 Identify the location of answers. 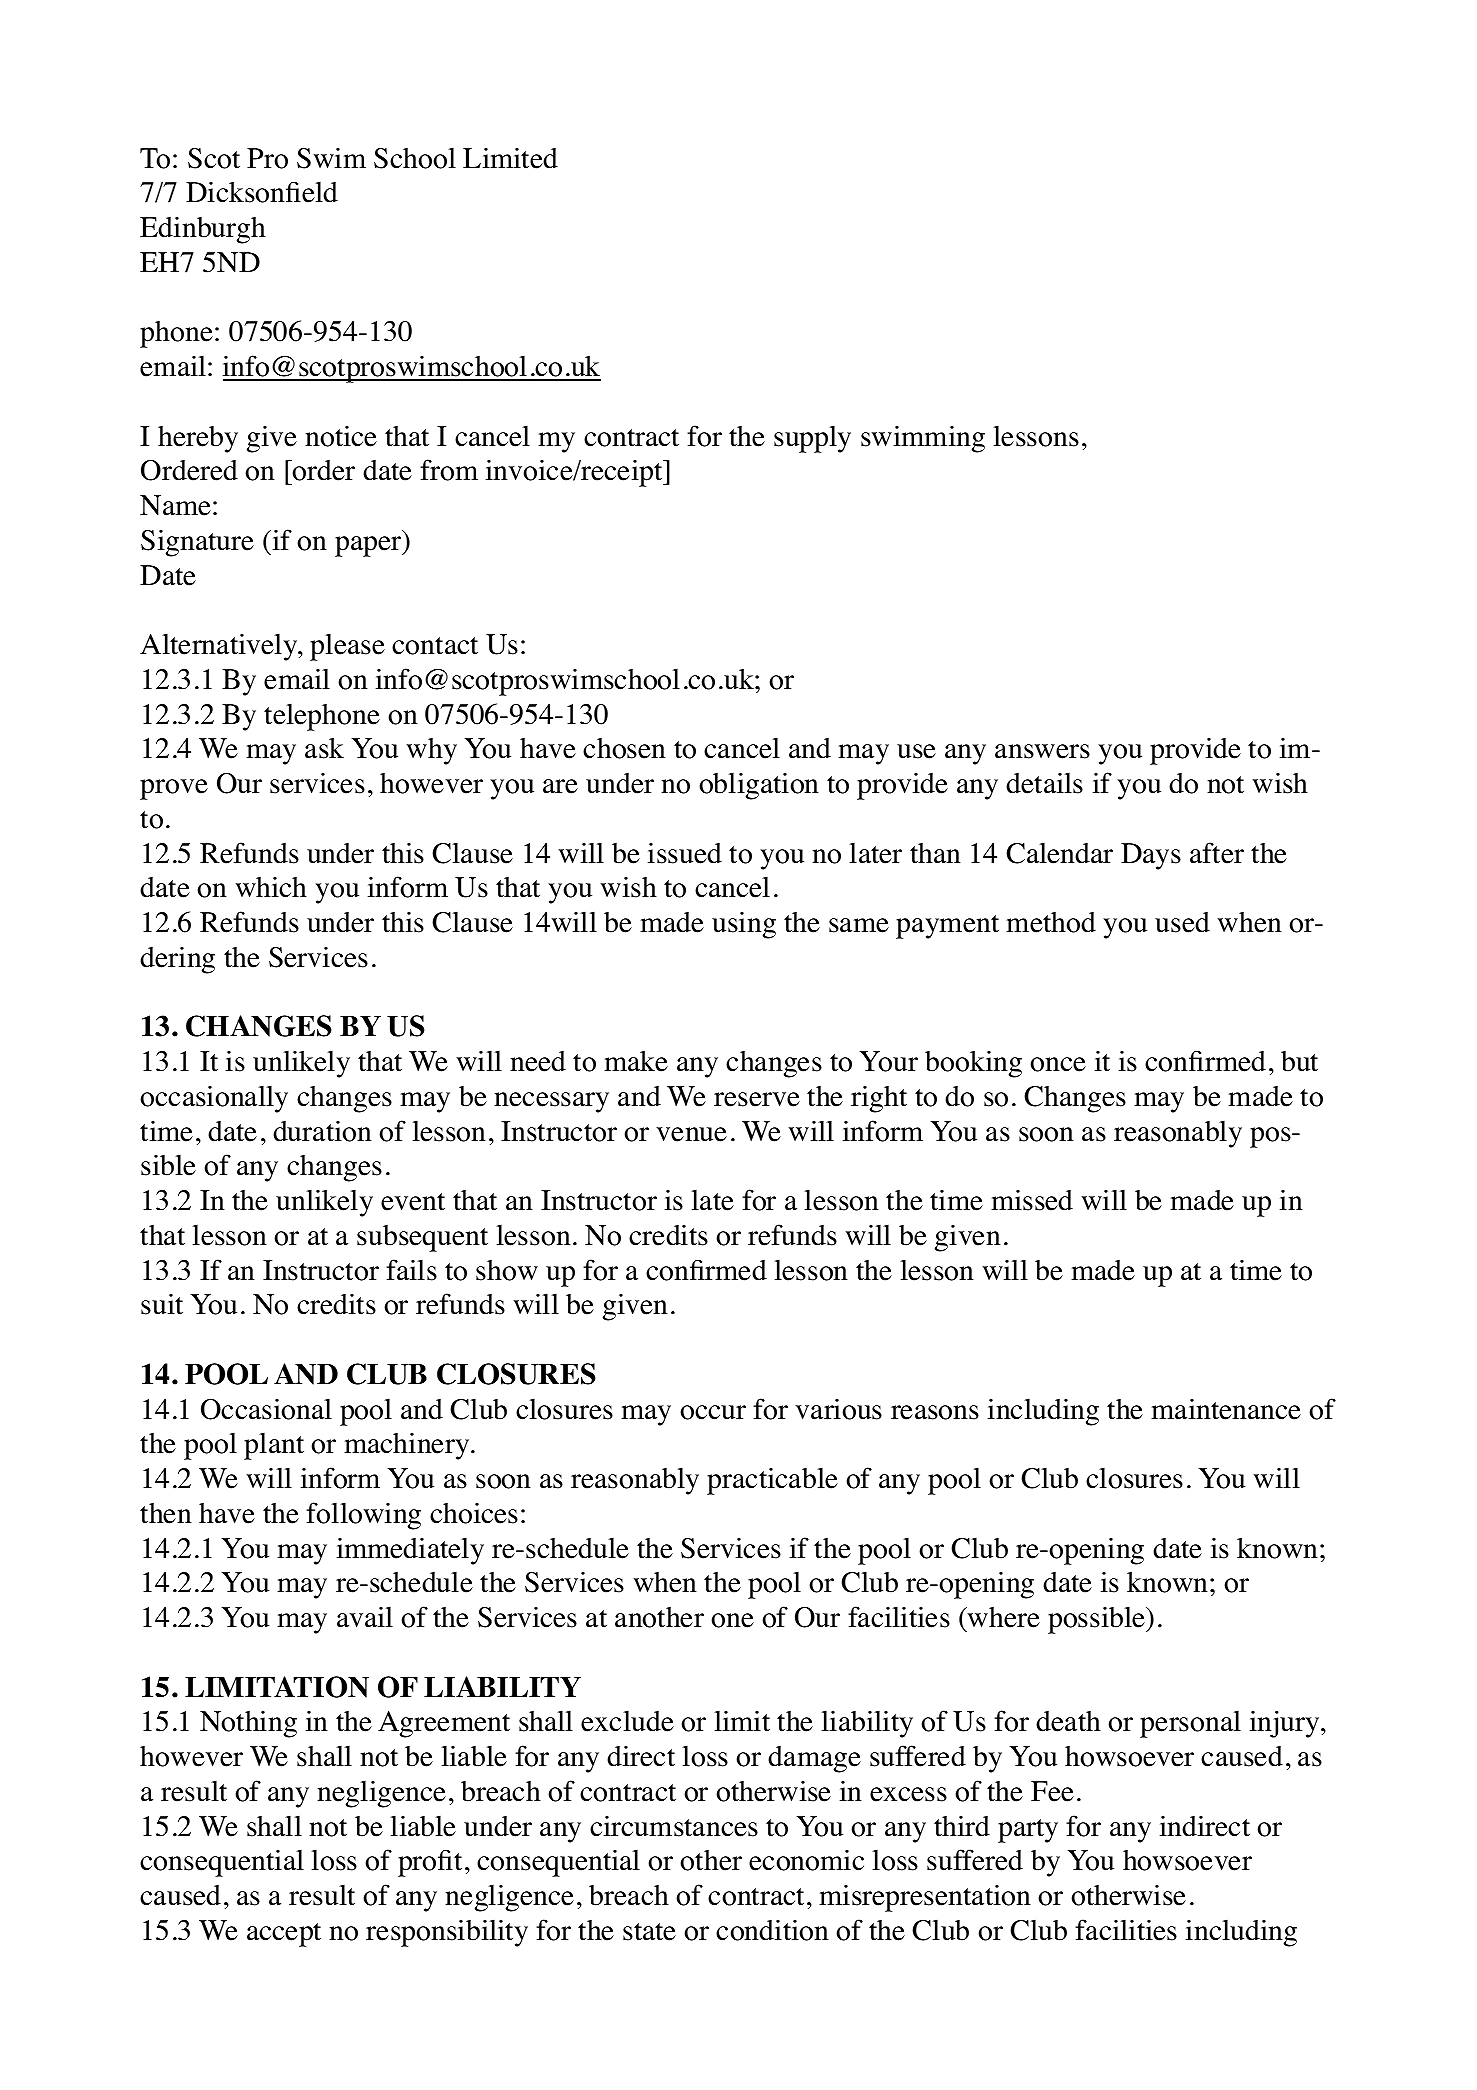
(1042, 751).
